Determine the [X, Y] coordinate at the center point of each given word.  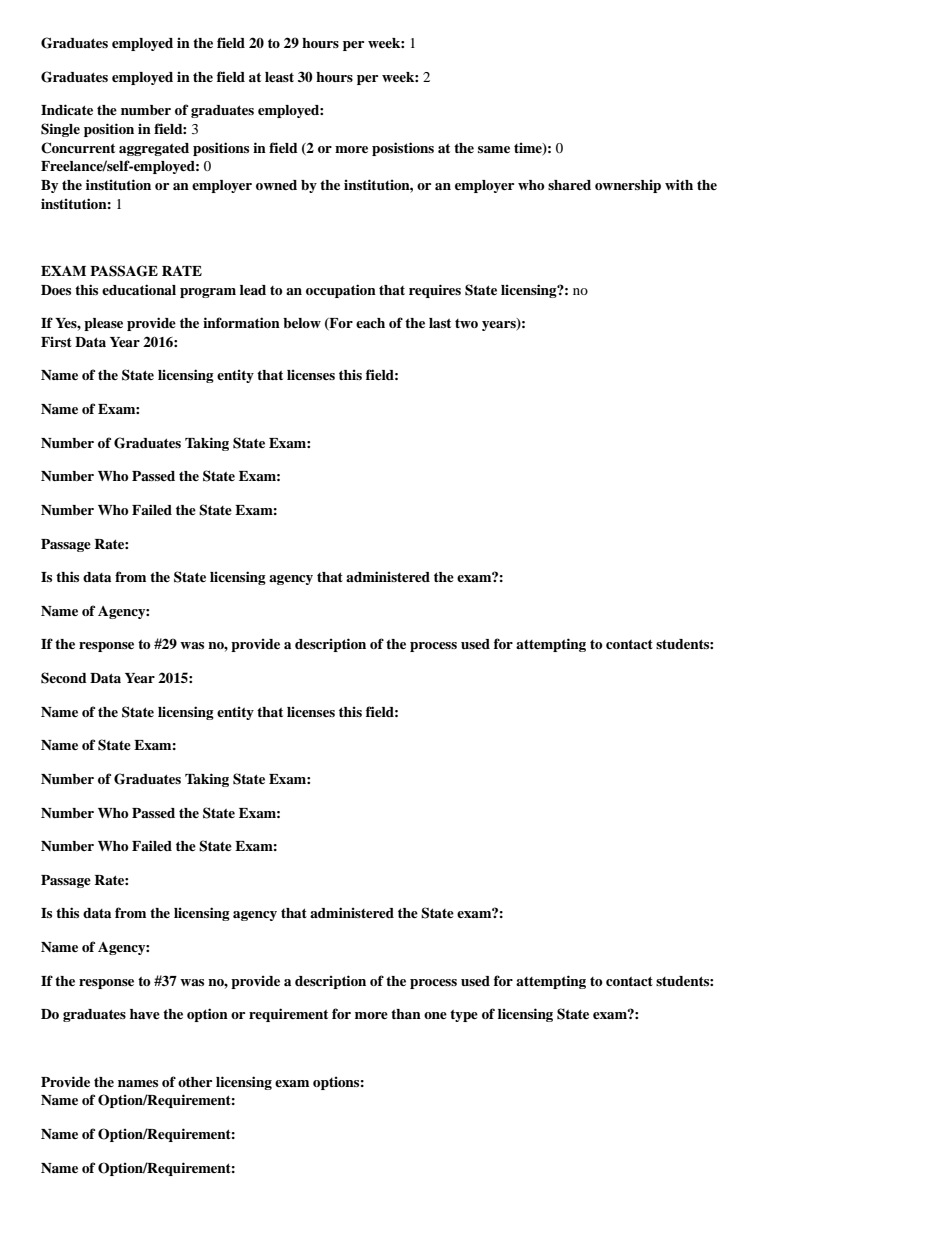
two [466, 323]
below [302, 323]
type [464, 1016]
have [145, 1014]
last [440, 323]
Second [64, 678]
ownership [628, 186]
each [370, 323]
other [195, 1082]
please [103, 324]
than [406, 1014]
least [279, 77]
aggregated [154, 149]
